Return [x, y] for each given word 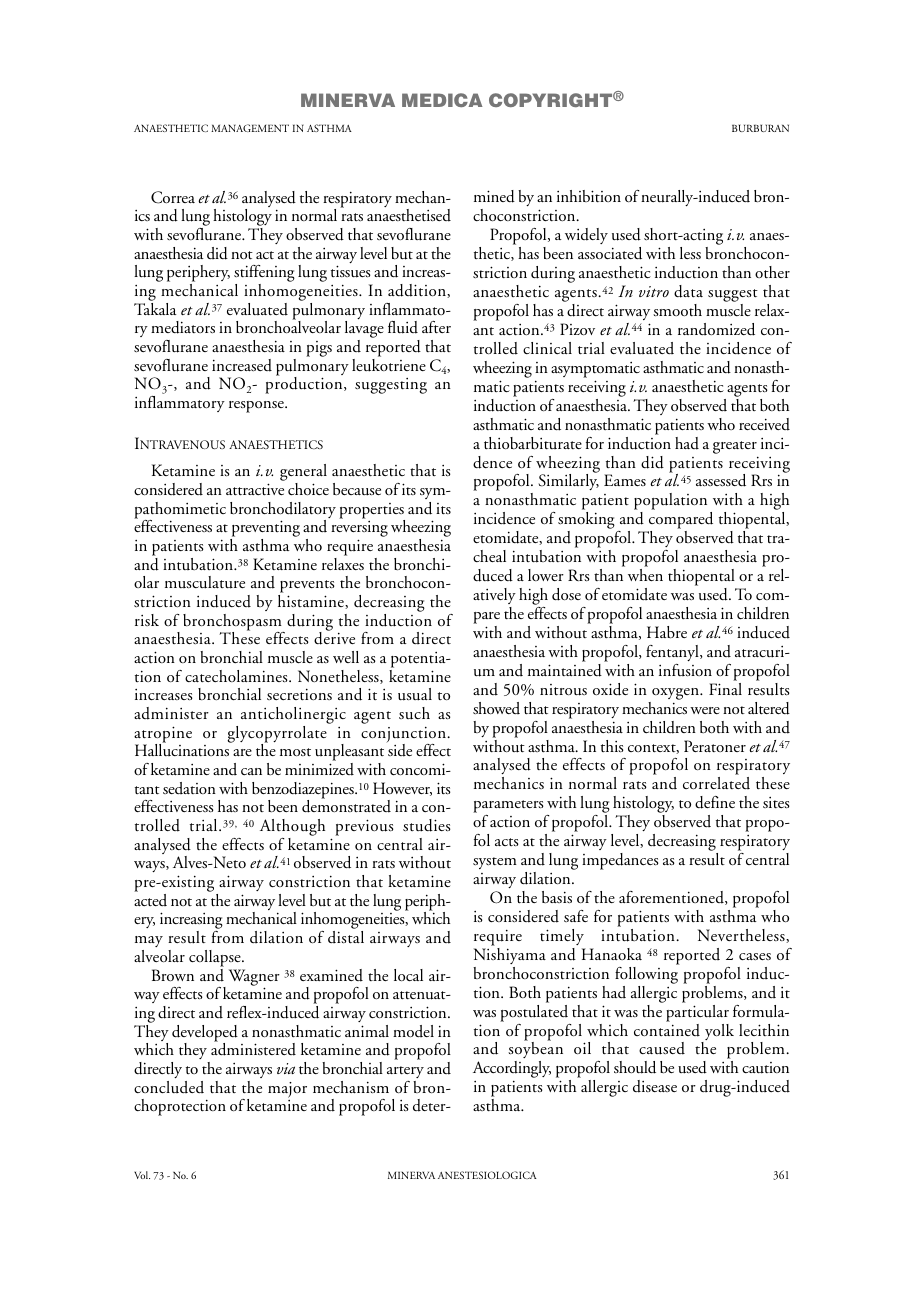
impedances [620, 861]
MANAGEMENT [250, 128]
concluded [169, 1087]
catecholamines [237, 676]
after [436, 327]
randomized [716, 329]
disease [655, 1086]
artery [405, 1072]
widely [586, 236]
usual [415, 694]
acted [150, 900]
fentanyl [673, 653]
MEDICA [442, 100]
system [495, 863]
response [257, 407]
